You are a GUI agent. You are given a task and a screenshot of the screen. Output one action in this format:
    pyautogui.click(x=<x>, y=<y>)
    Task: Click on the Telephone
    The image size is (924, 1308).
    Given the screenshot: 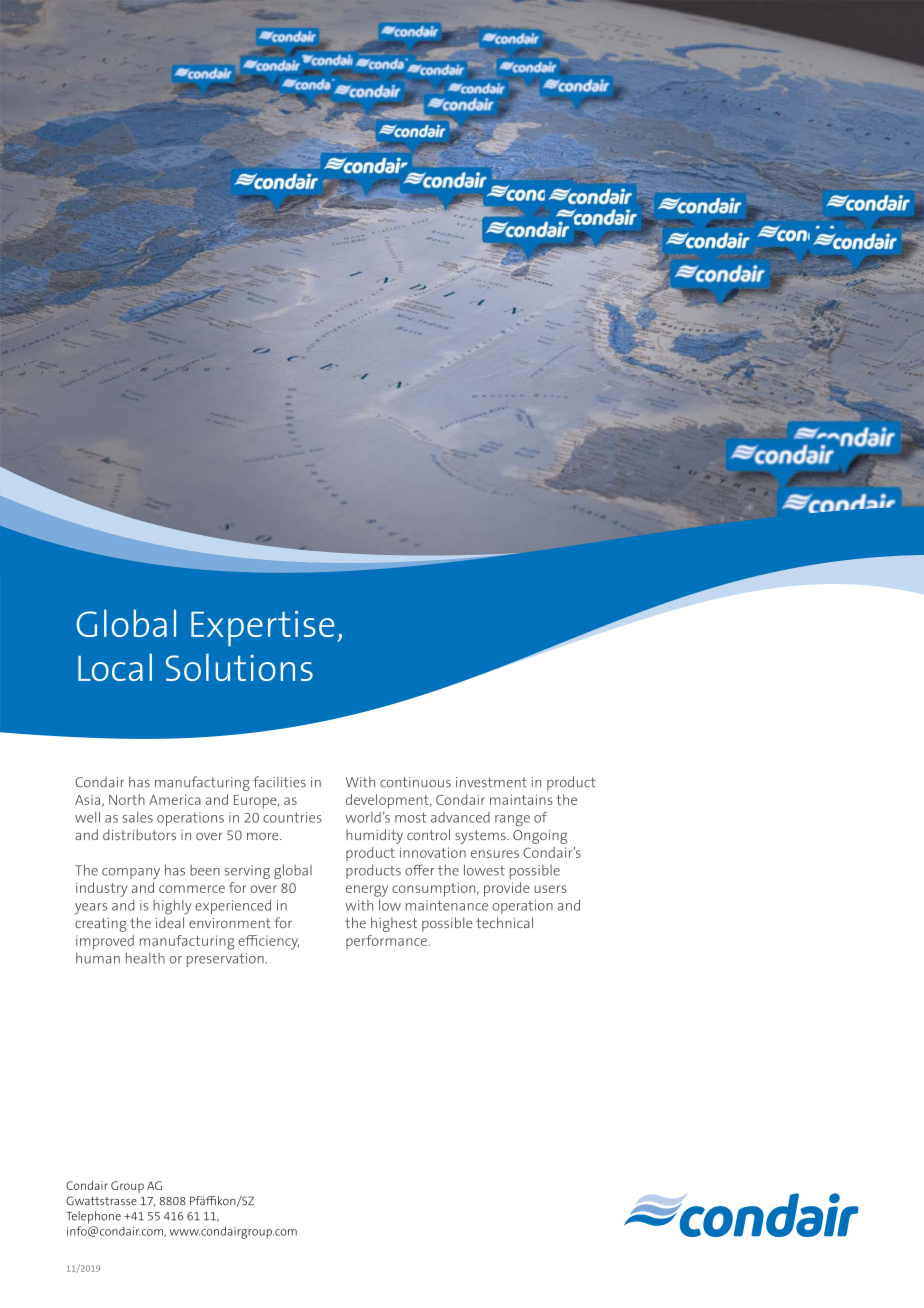 What is the action you would take?
    pyautogui.click(x=93, y=1217)
